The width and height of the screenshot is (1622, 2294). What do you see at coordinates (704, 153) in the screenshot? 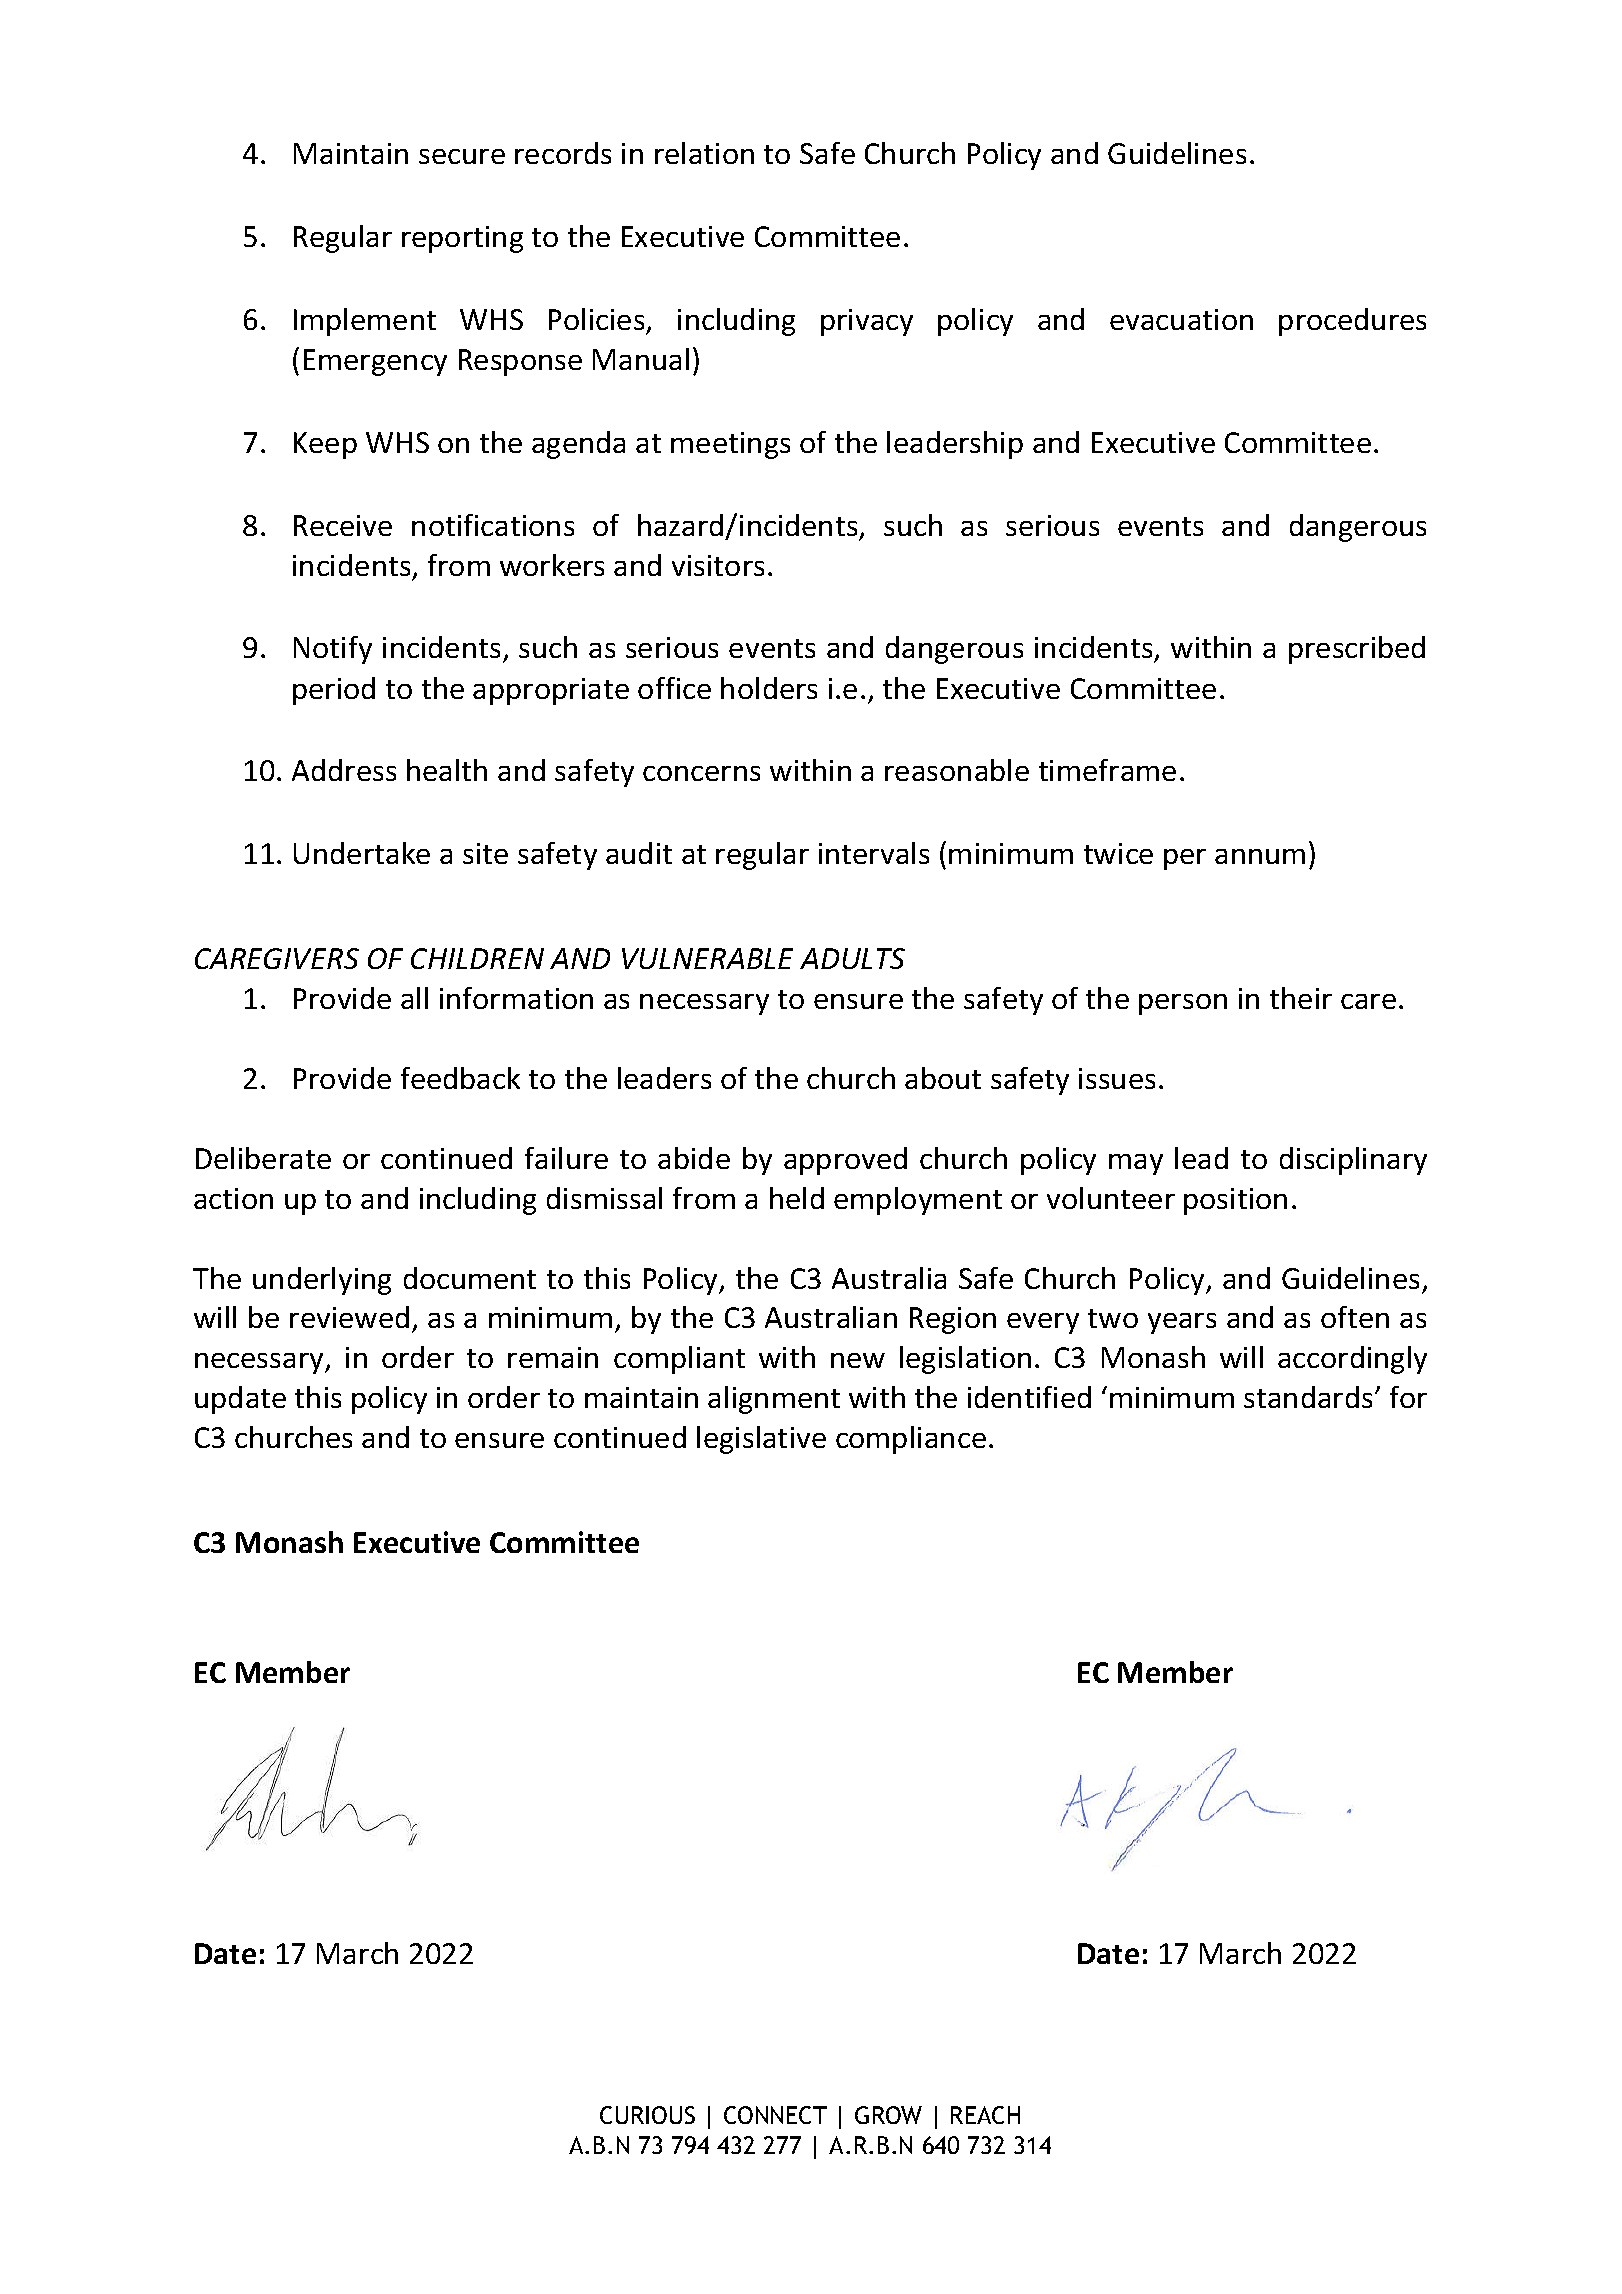
I see `relation` at bounding box center [704, 153].
